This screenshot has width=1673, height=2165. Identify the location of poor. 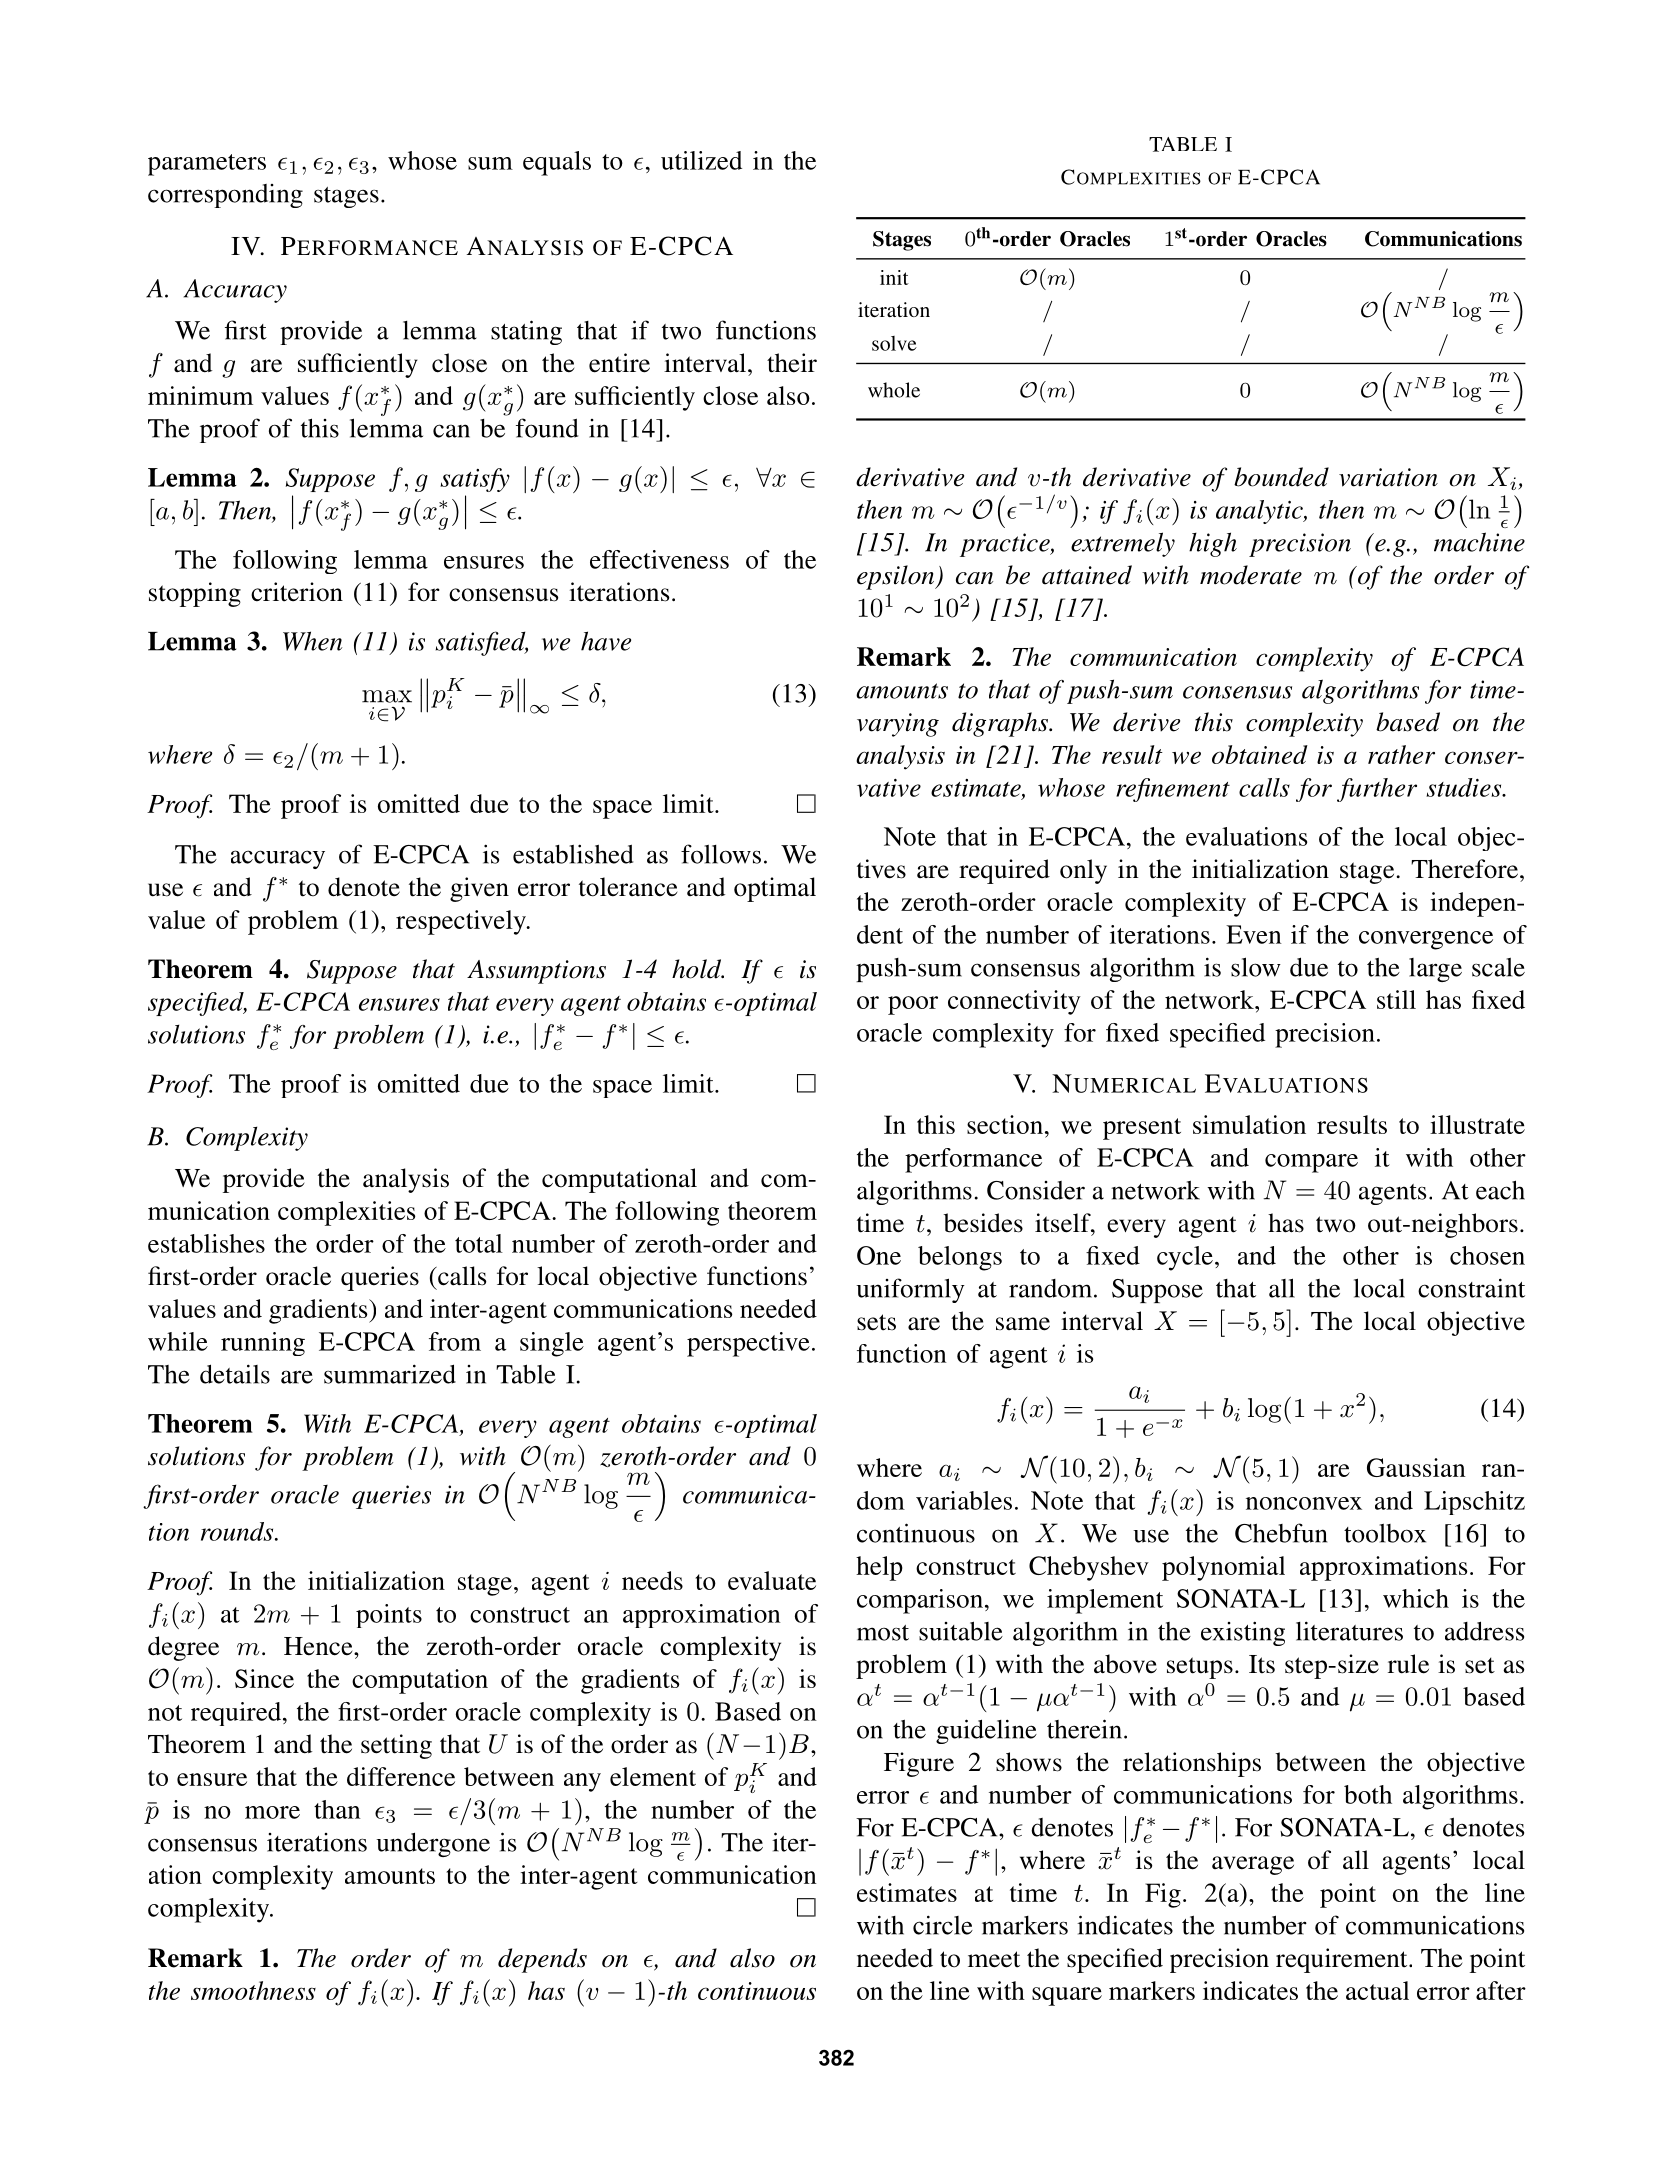
(913, 1005).
